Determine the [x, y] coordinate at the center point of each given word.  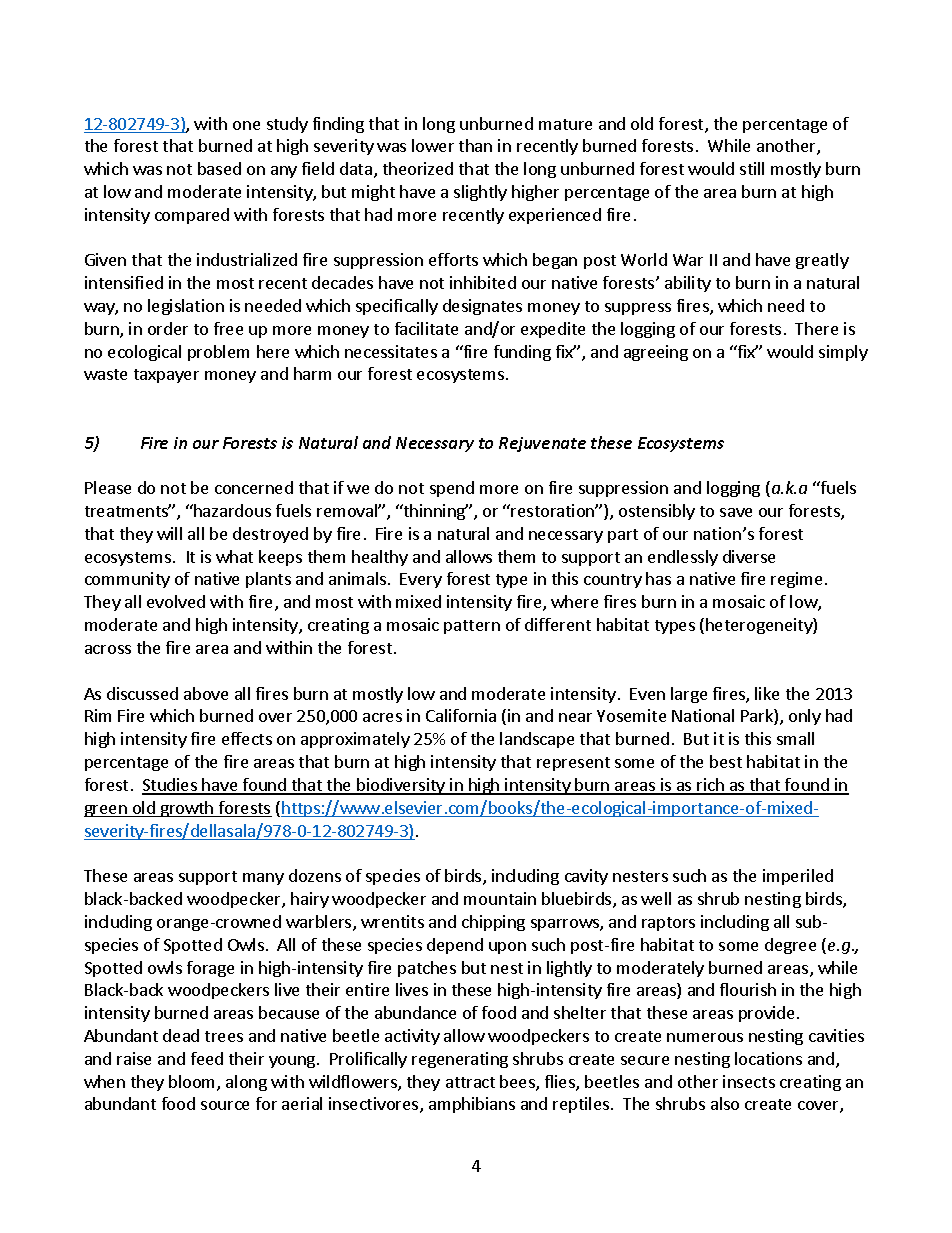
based [219, 168]
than [475, 145]
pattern [472, 627]
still [752, 168]
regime [796, 580]
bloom [193, 1083]
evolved [176, 601]
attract [470, 1082]
